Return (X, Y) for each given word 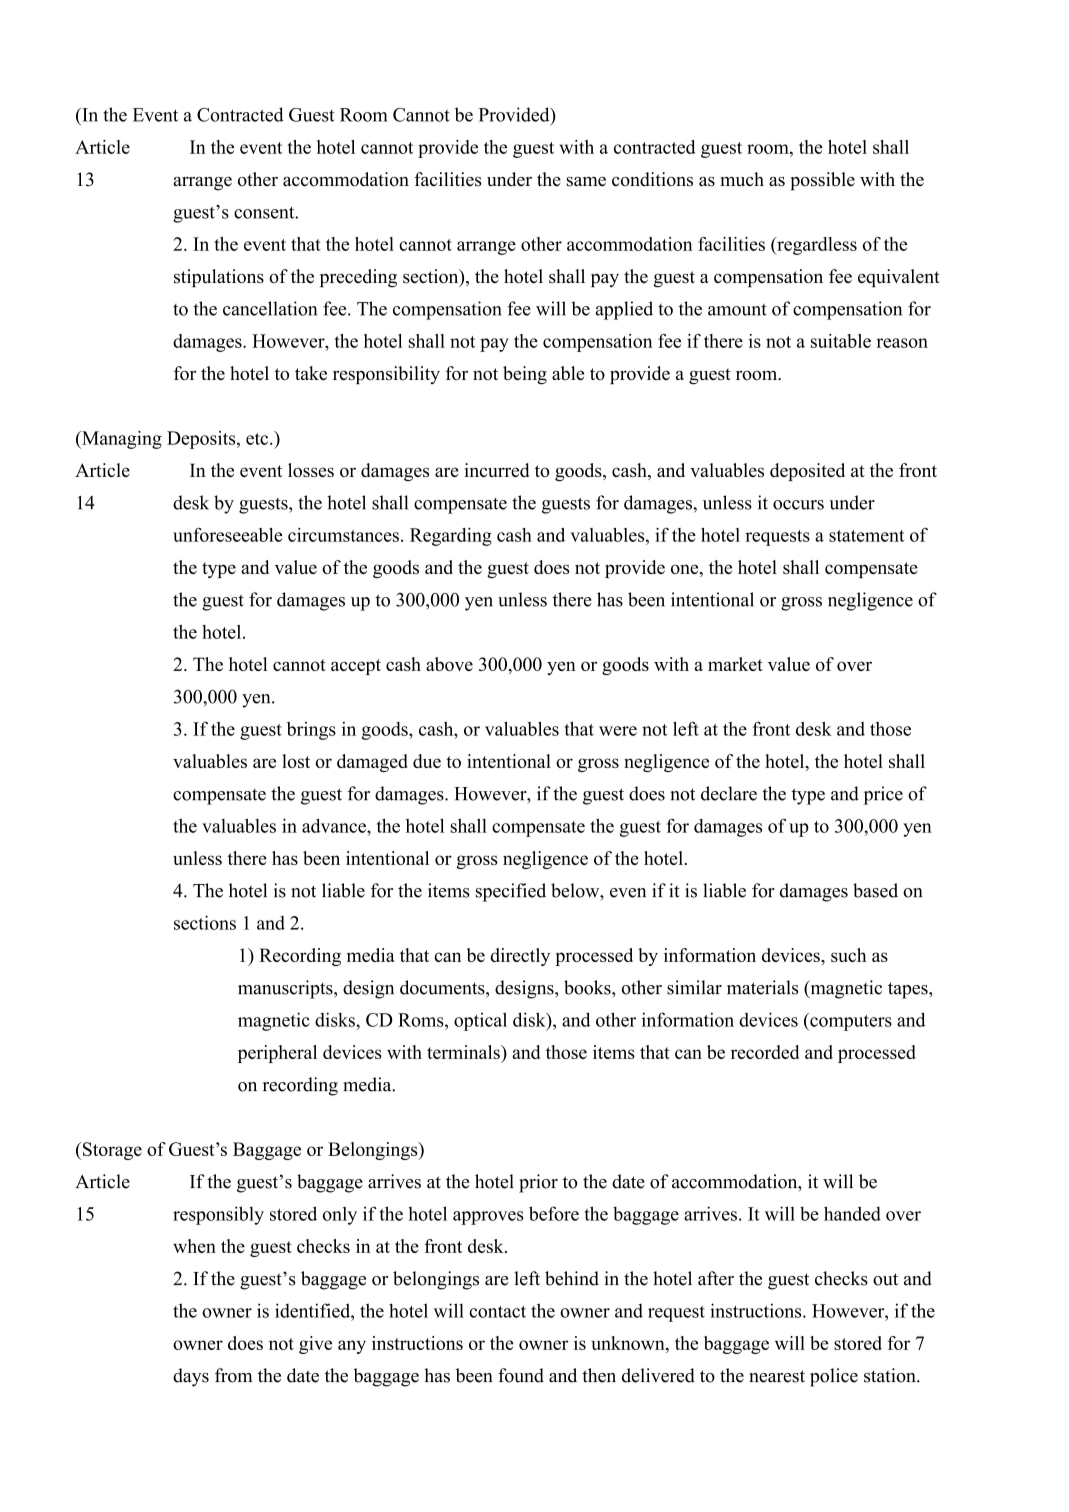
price (883, 795)
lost (296, 761)
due (427, 761)
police (834, 1377)
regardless (816, 246)
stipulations (219, 278)
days (191, 1377)
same (586, 182)
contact (497, 1312)
